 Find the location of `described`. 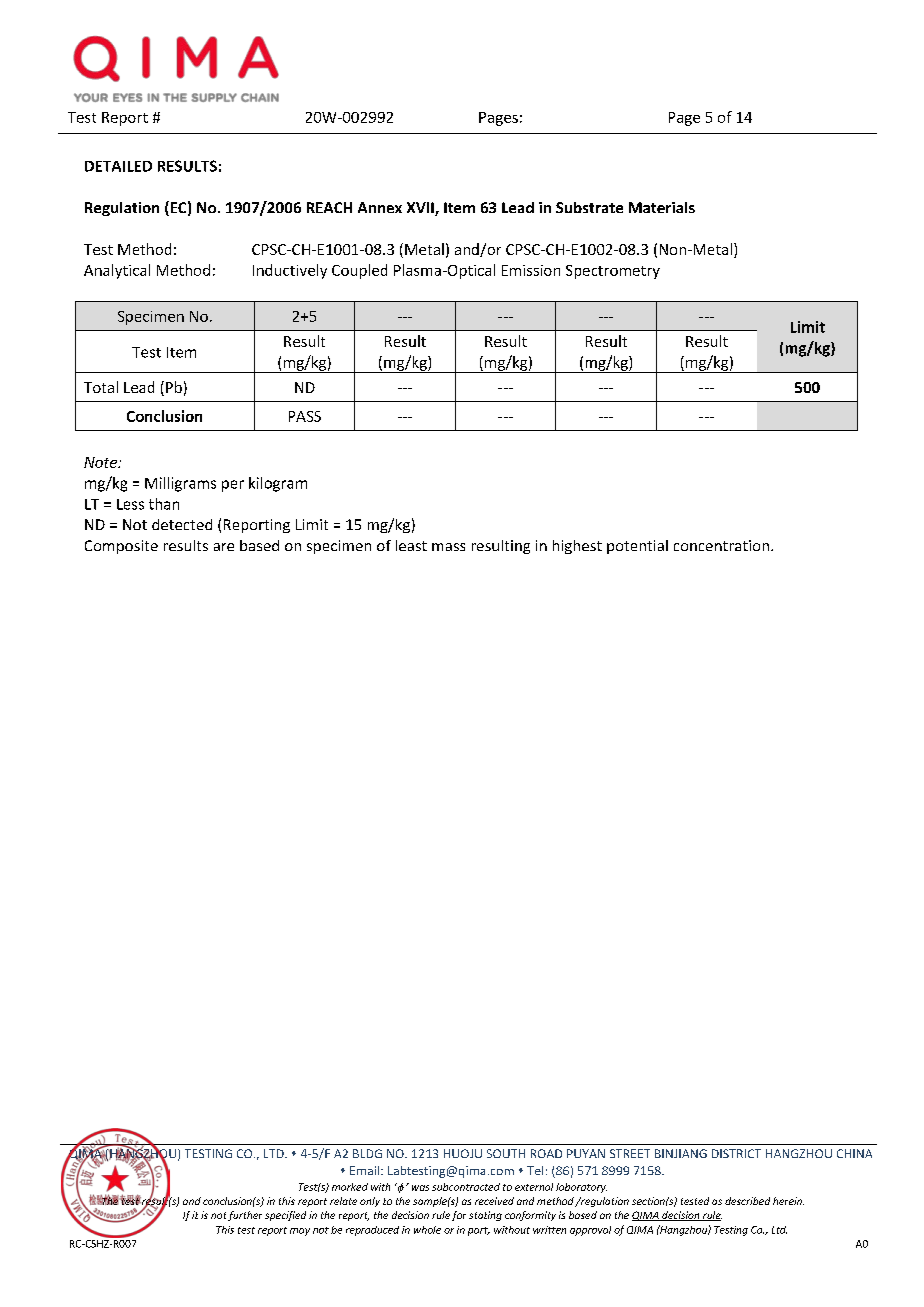

described is located at coordinates (747, 1201).
